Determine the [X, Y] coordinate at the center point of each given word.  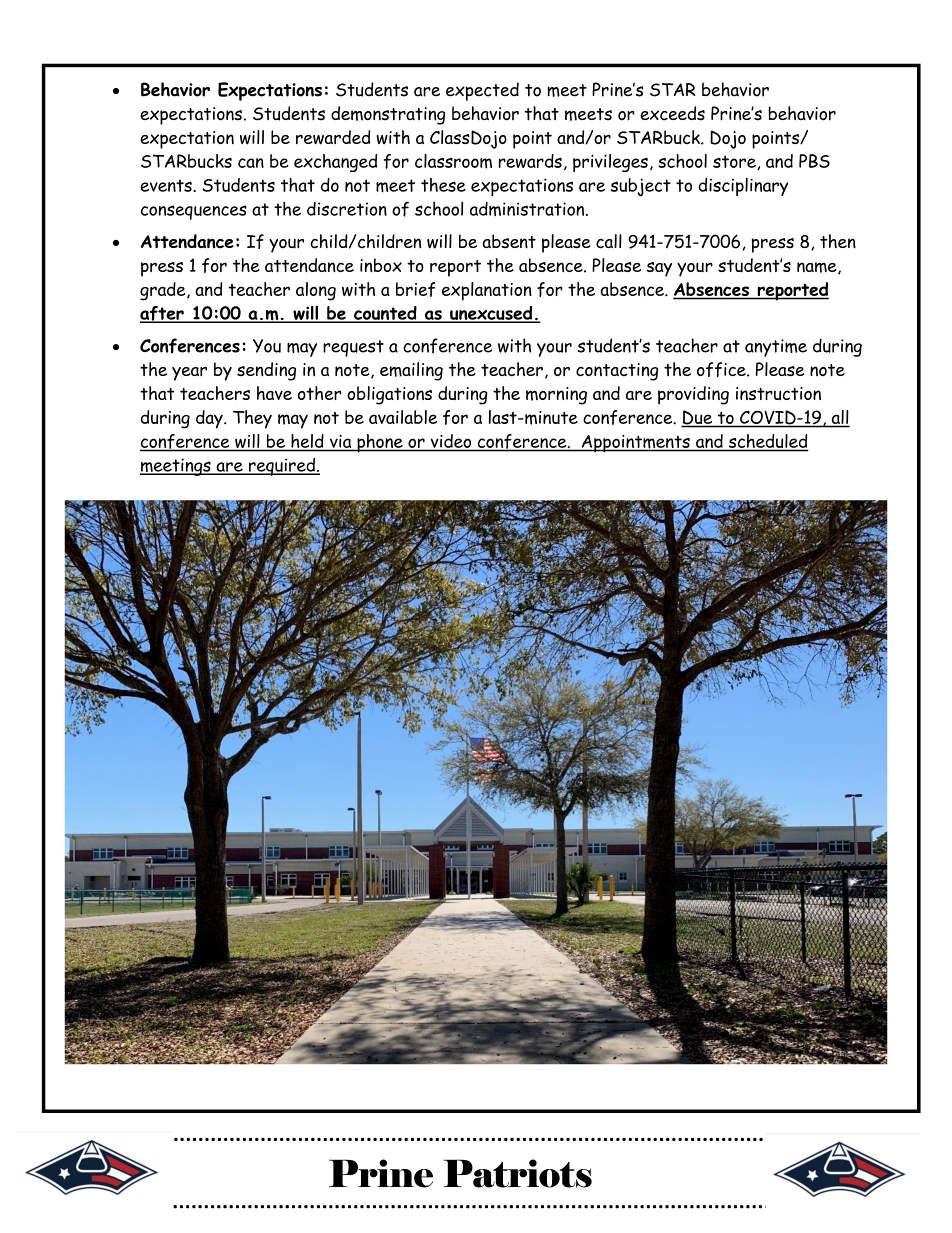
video [451, 441]
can [251, 163]
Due [698, 418]
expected [482, 91]
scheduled [767, 442]
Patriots [517, 1173]
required [282, 467]
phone [380, 443]
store [735, 162]
